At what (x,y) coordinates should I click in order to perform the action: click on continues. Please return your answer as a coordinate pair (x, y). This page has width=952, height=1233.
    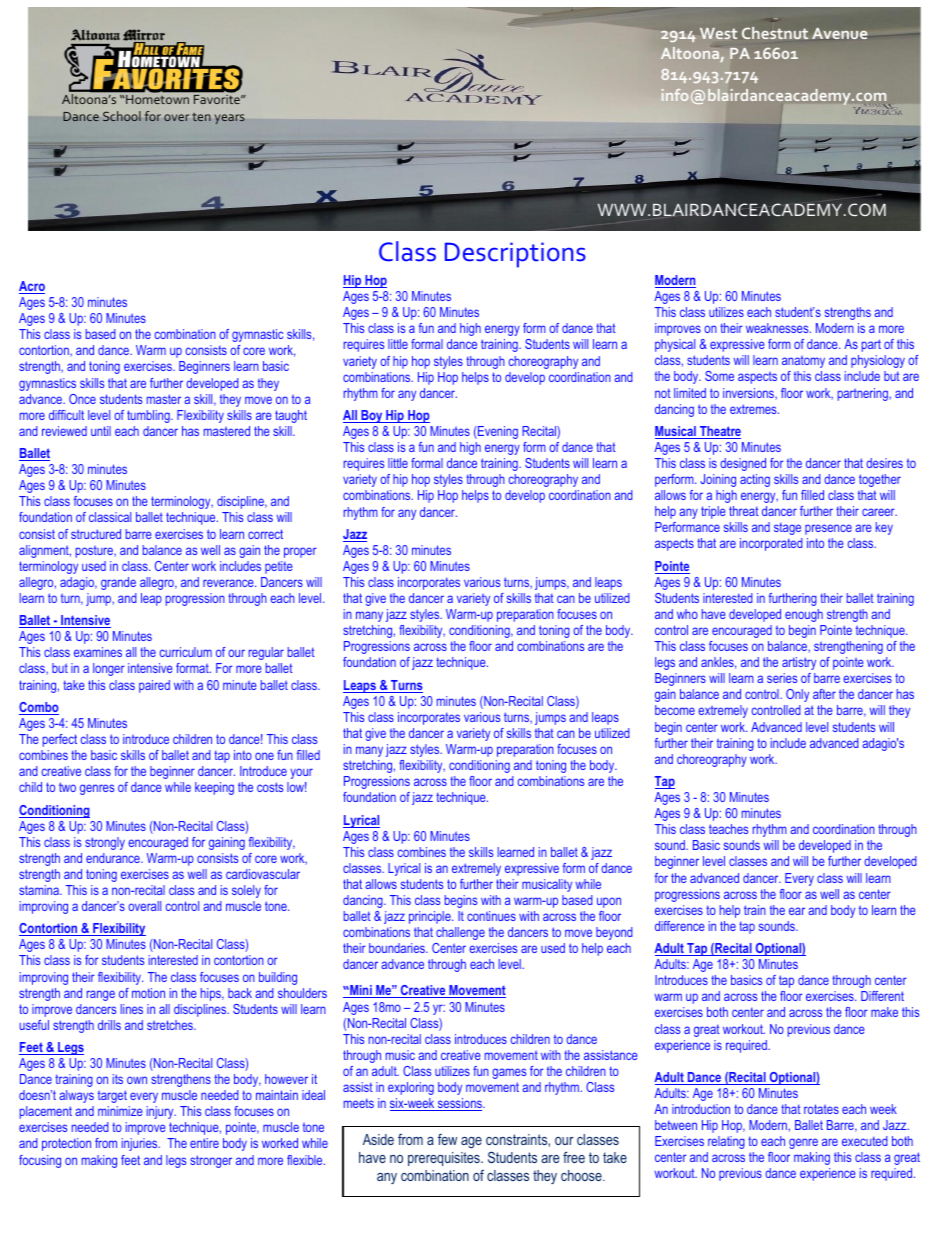
    Looking at the image, I should click on (491, 916).
